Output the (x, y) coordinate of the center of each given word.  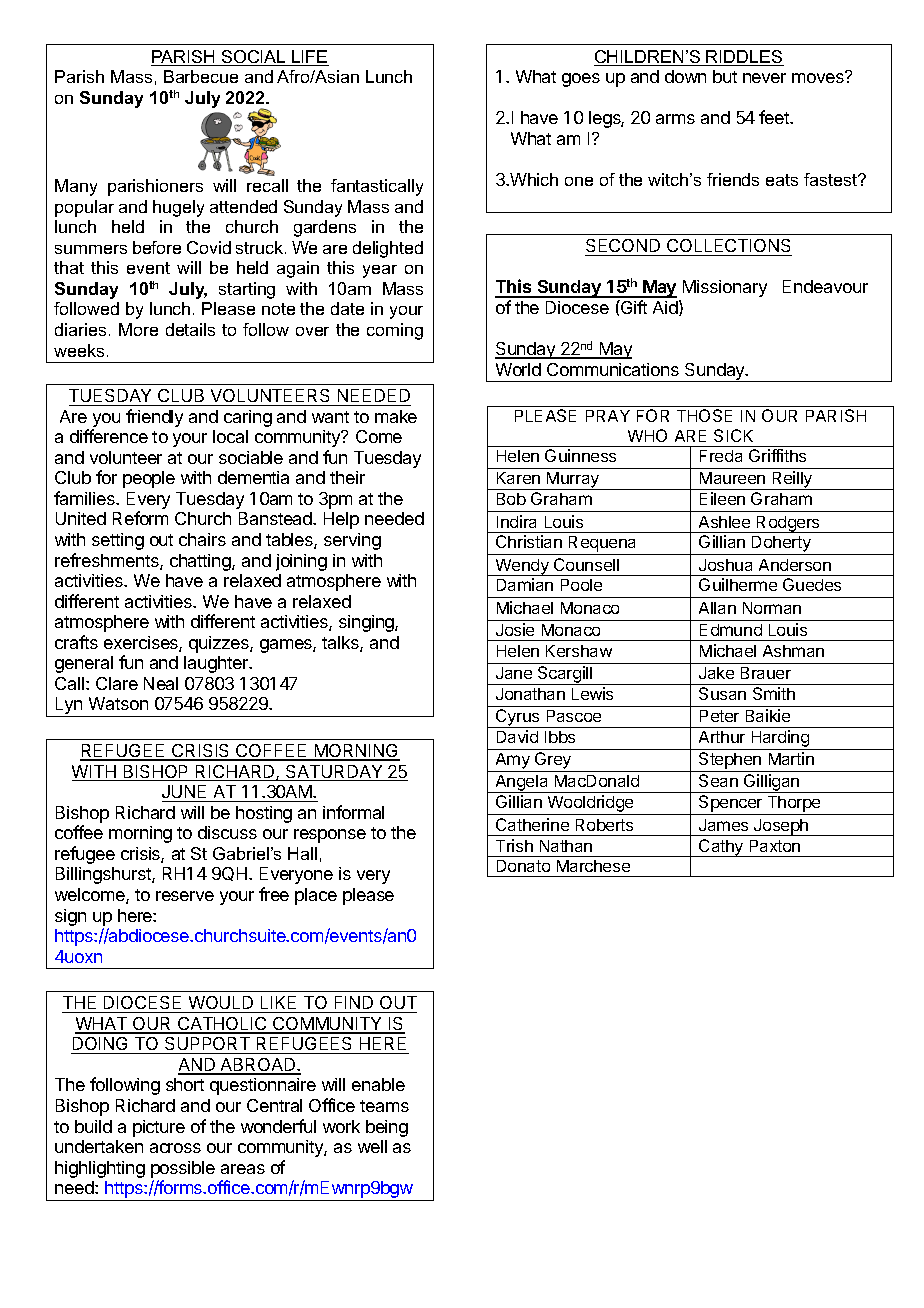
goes (581, 80)
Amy (512, 762)
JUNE (185, 793)
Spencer (731, 805)
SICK (733, 435)
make (396, 416)
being (387, 1128)
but (725, 76)
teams (384, 1106)
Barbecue (201, 76)
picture (159, 1128)
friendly (154, 418)
